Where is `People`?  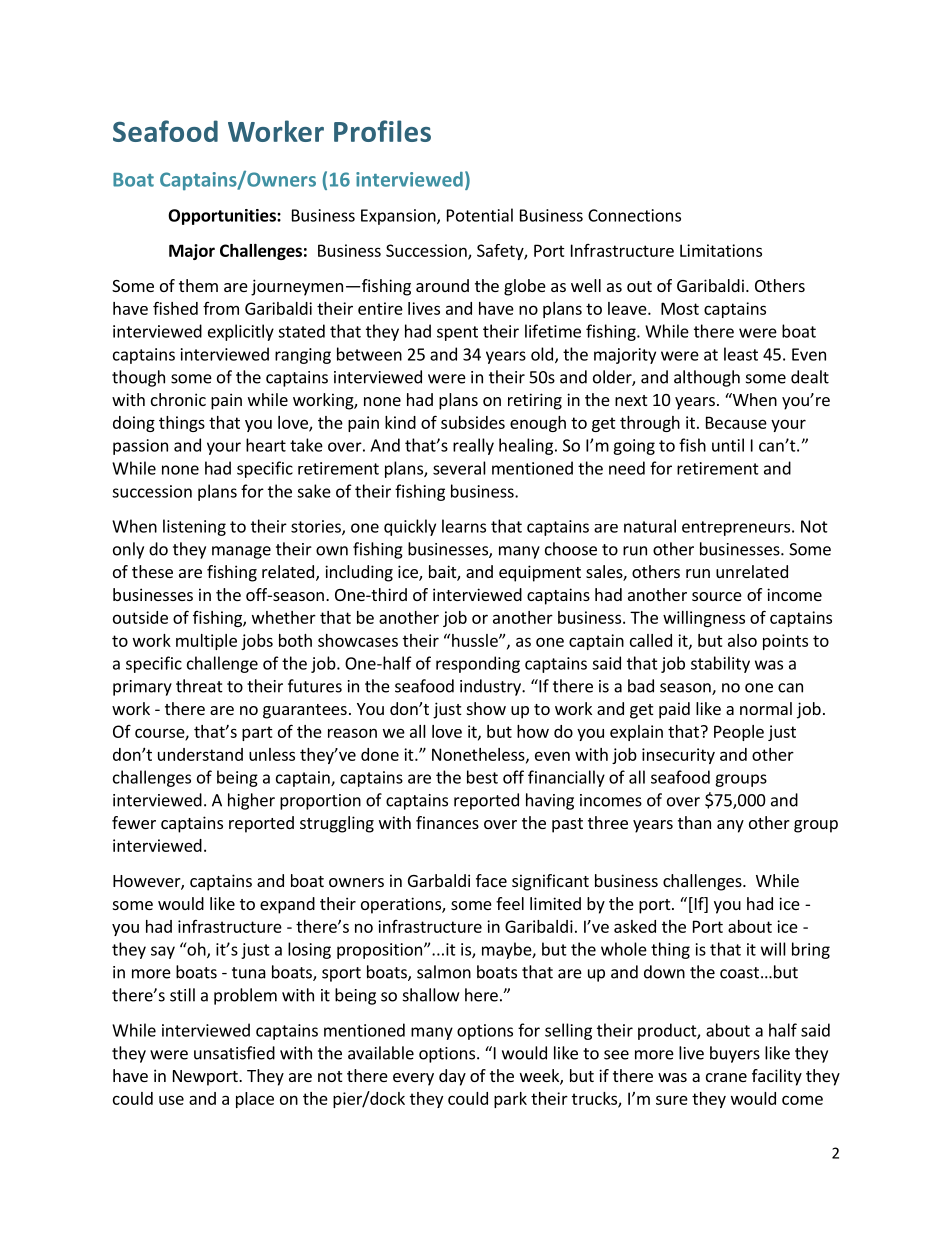 People is located at coordinates (739, 733).
